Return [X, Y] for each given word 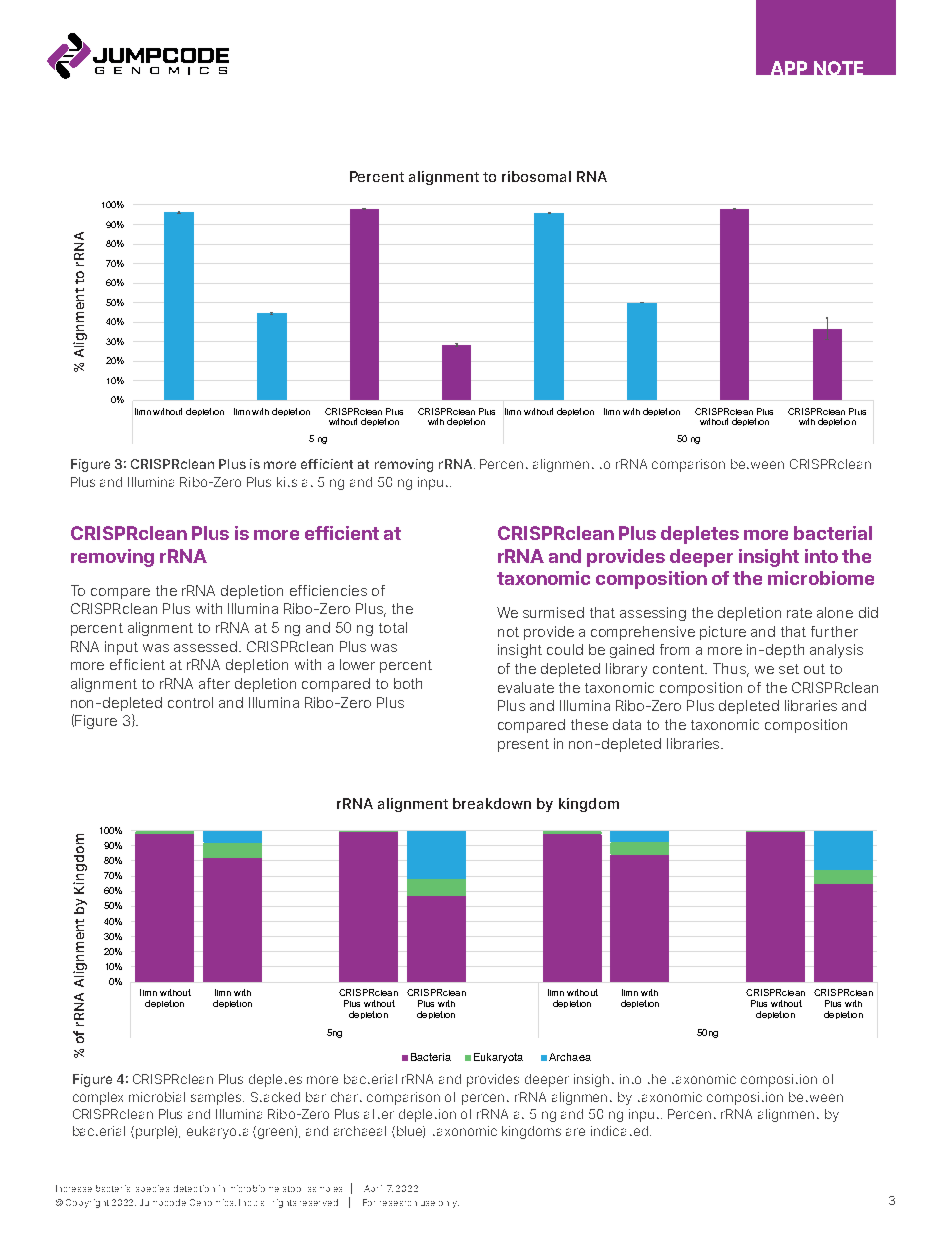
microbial [157, 1097]
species [152, 1188]
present [523, 745]
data [627, 724]
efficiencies [328, 590]
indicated [619, 1131]
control [190, 702]
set [789, 669]
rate [799, 613]
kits [287, 482]
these [589, 724]
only [449, 1204]
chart [346, 1097]
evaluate [526, 687]
